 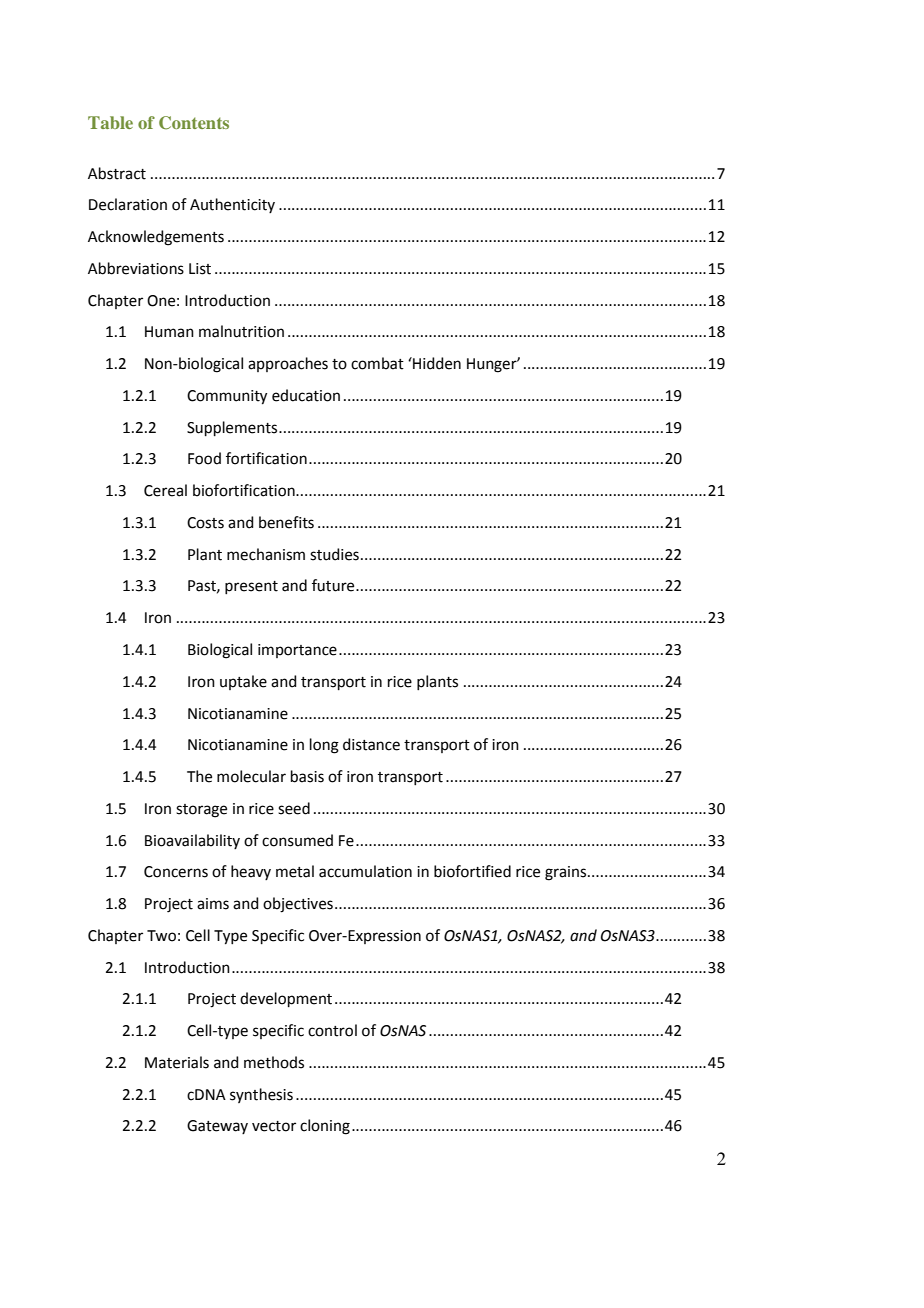 I want to click on Materials, so click(x=177, y=1062).
